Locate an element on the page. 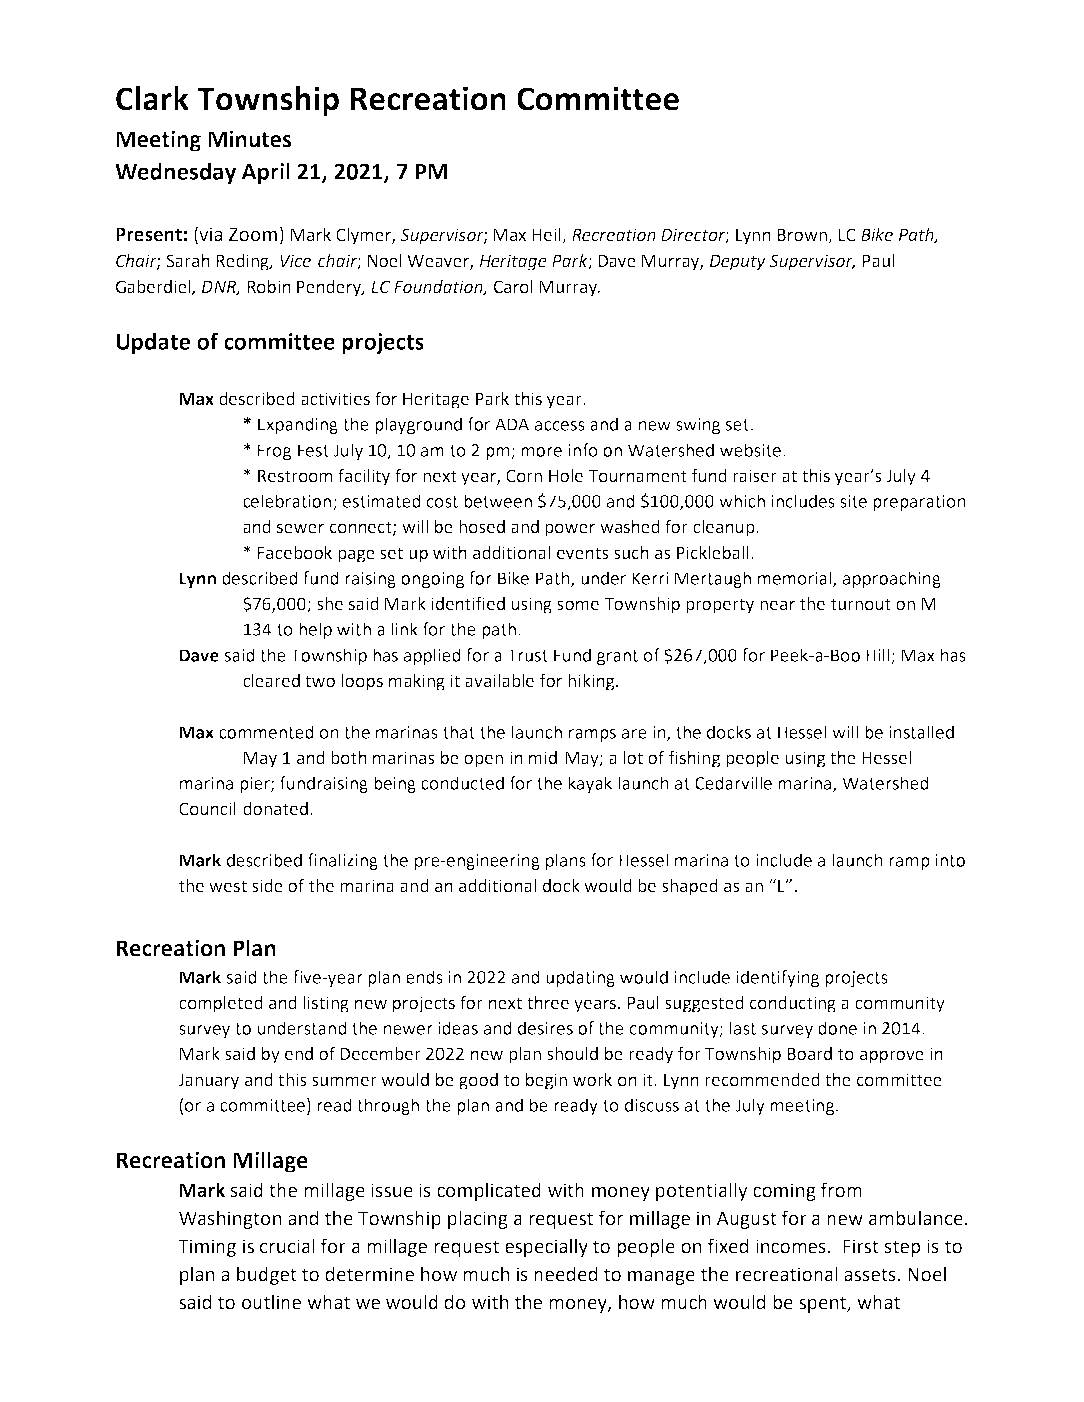  Heil is located at coordinates (547, 236).
